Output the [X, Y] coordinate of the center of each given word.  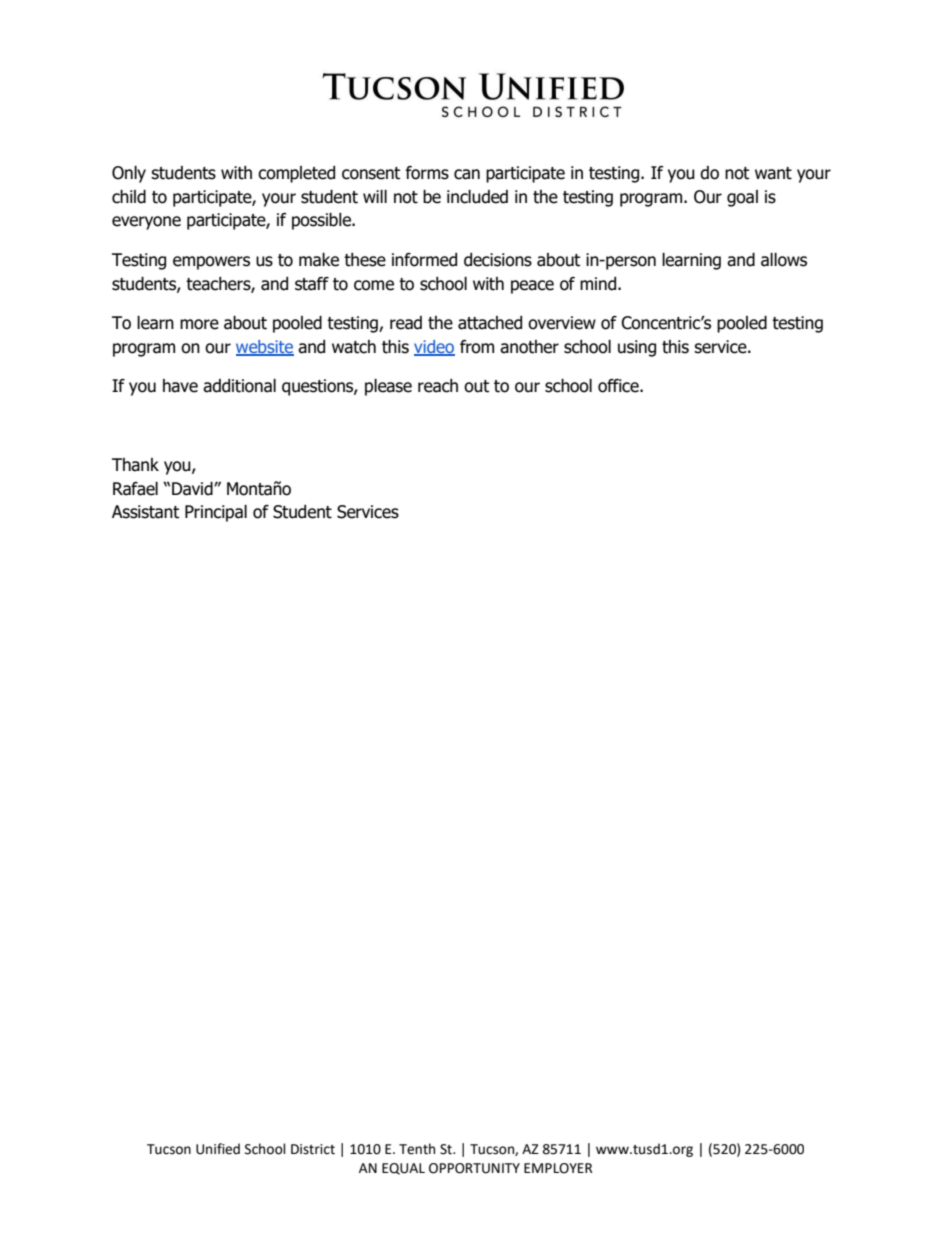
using [637, 348]
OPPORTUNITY [474, 1168]
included [477, 197]
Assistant [145, 512]
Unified [218, 1149]
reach [438, 386]
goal [742, 198]
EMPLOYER [558, 1168]
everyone [146, 223]
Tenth [417, 1149]
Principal [216, 513]
